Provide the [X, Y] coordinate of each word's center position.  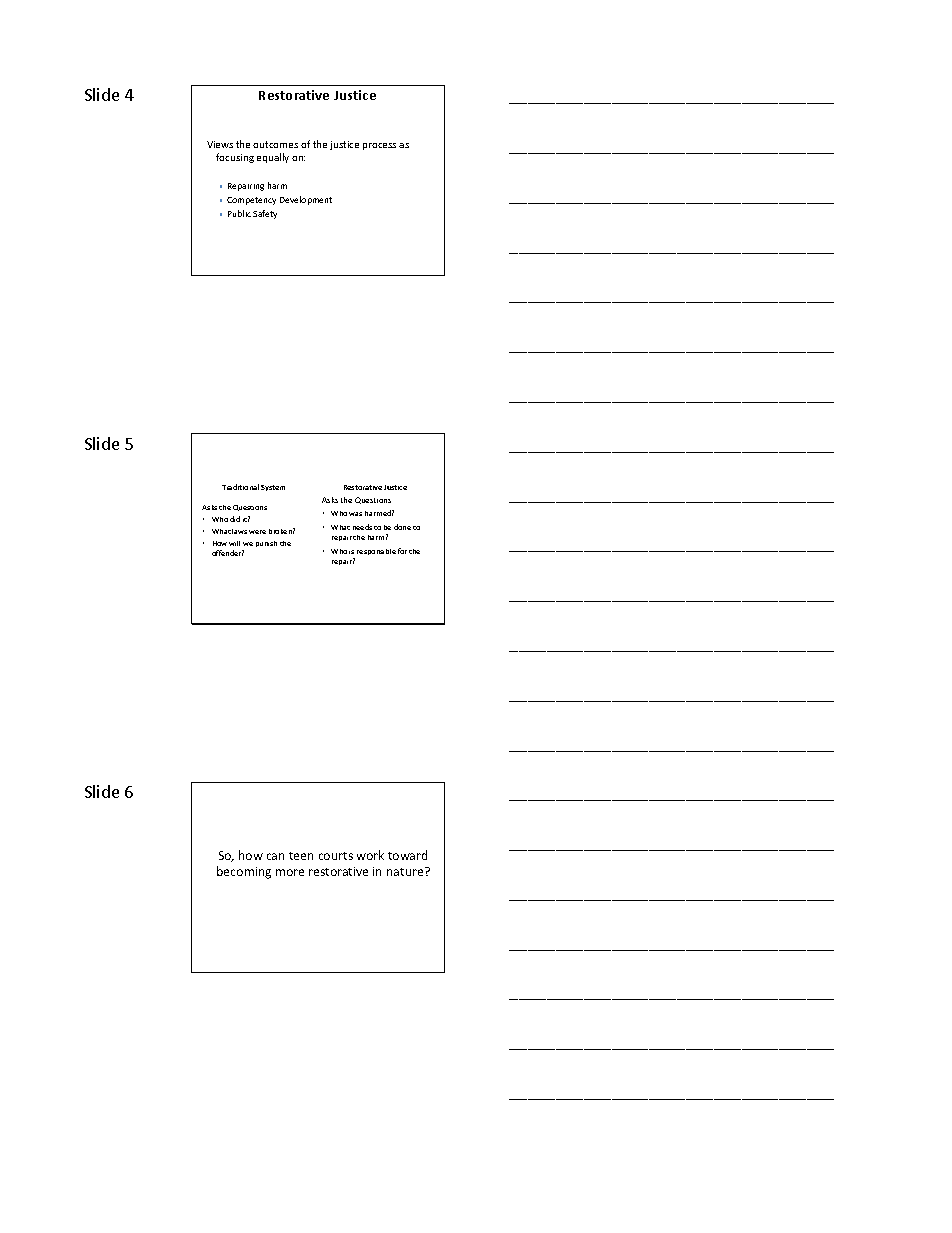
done [402, 527]
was [355, 514]
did [235, 519]
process [379, 146]
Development [306, 200]
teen [301, 856]
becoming [244, 872]
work [370, 855]
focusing [235, 158]
